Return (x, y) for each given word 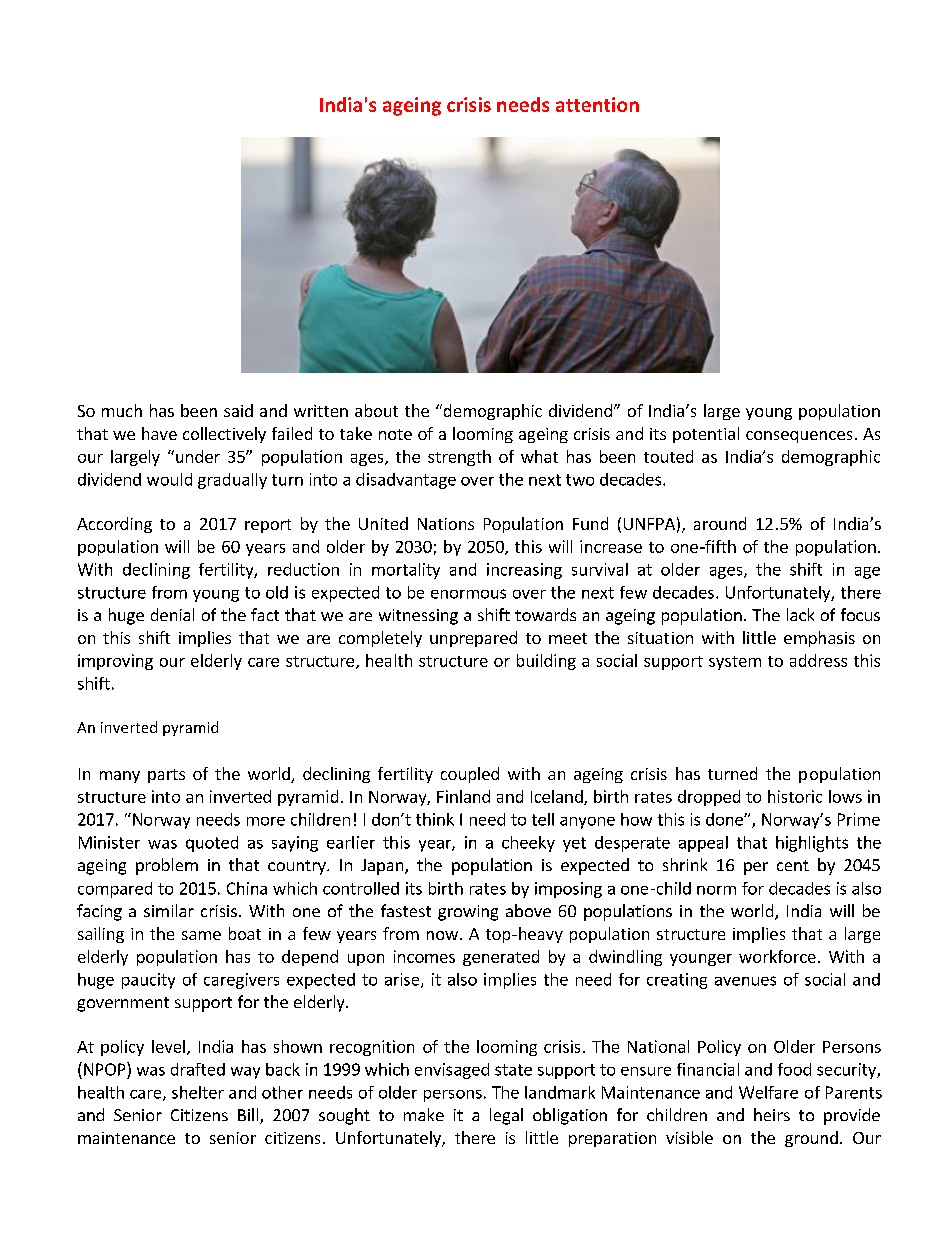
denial (172, 614)
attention (597, 104)
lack (800, 614)
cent (793, 865)
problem (167, 866)
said (238, 410)
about (376, 410)
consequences (799, 437)
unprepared (473, 639)
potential (706, 435)
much (122, 410)
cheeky (528, 844)
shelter (198, 1092)
